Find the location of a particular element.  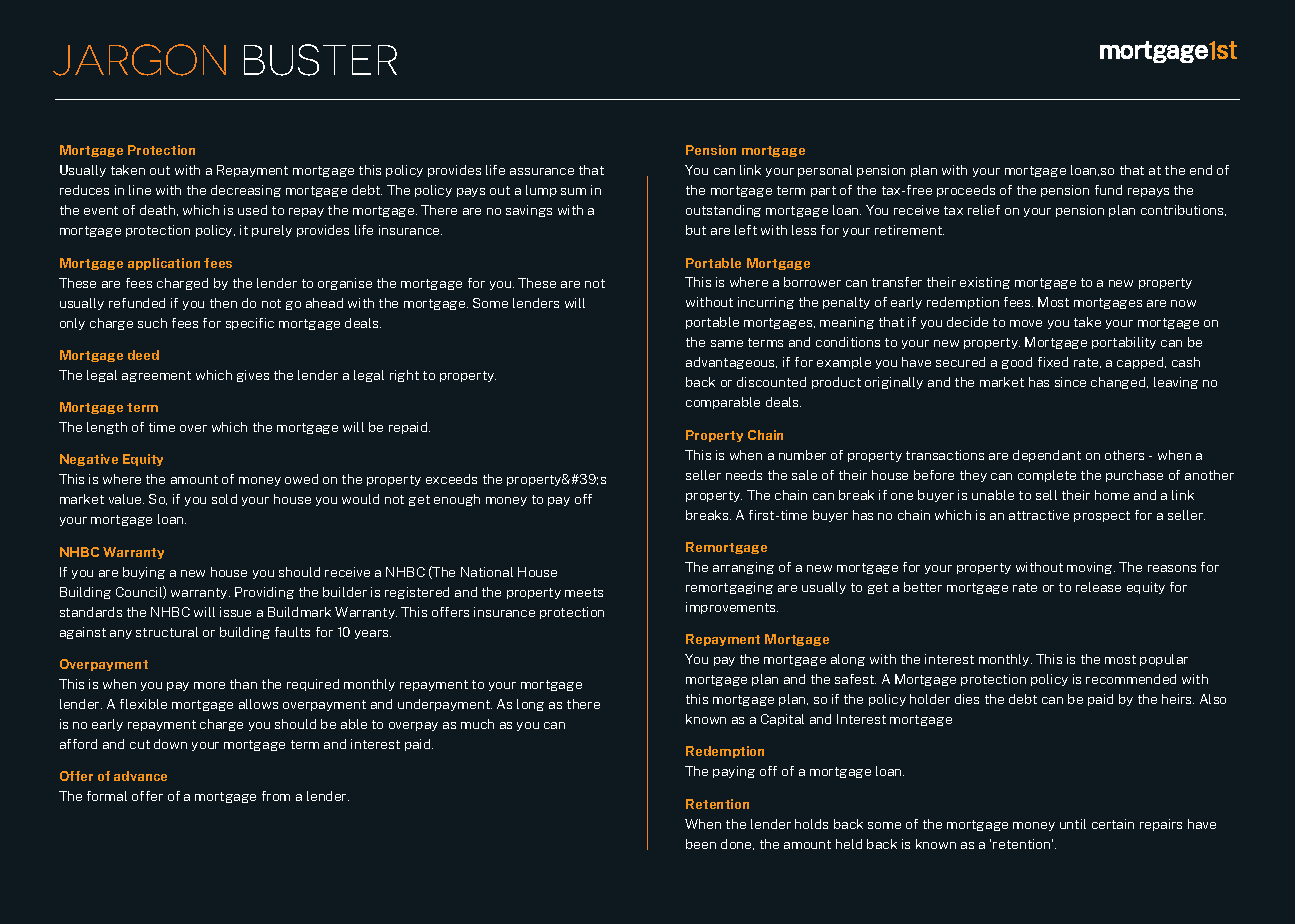

moving is located at coordinates (1091, 568).
